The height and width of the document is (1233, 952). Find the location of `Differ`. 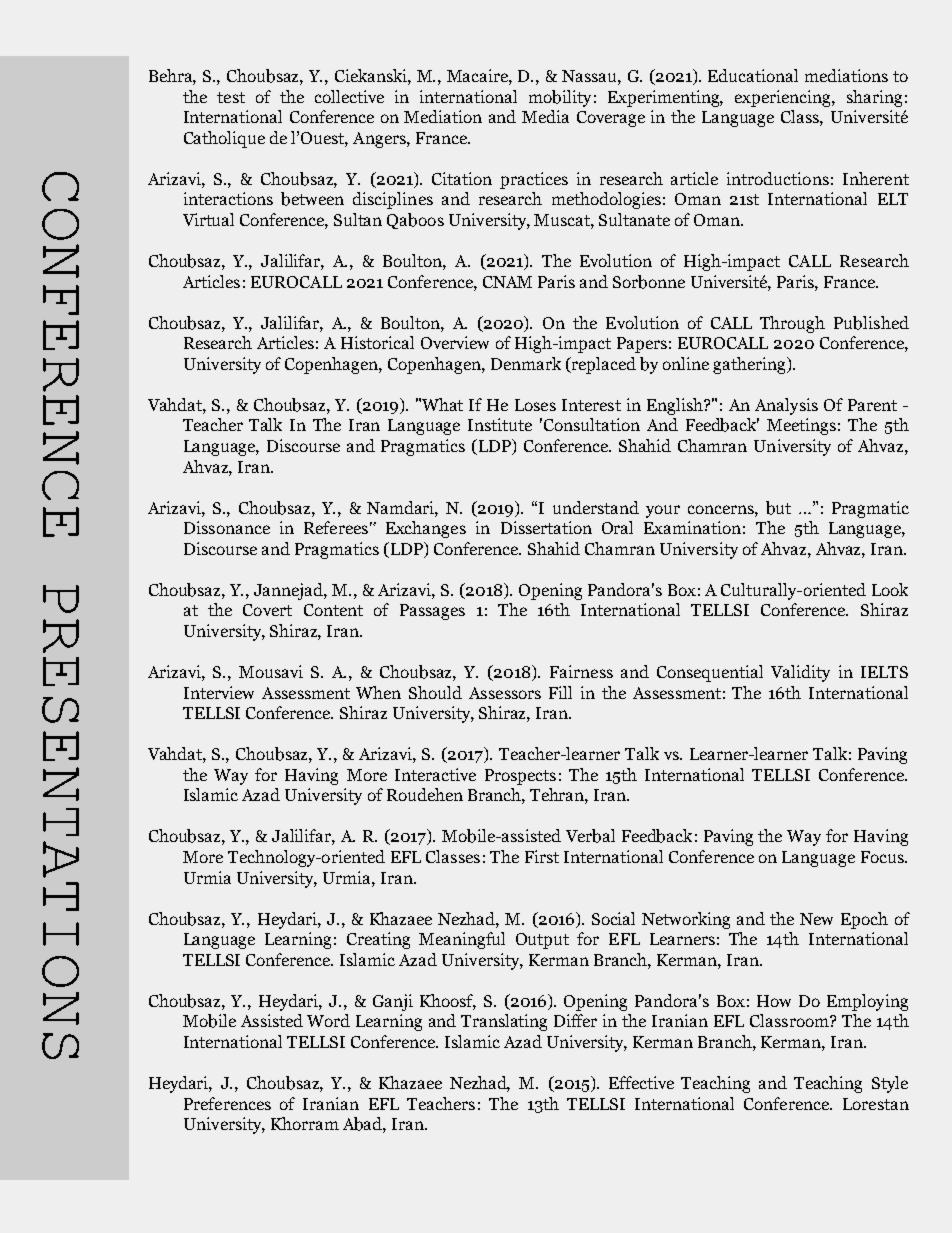

Differ is located at coordinates (575, 1020).
